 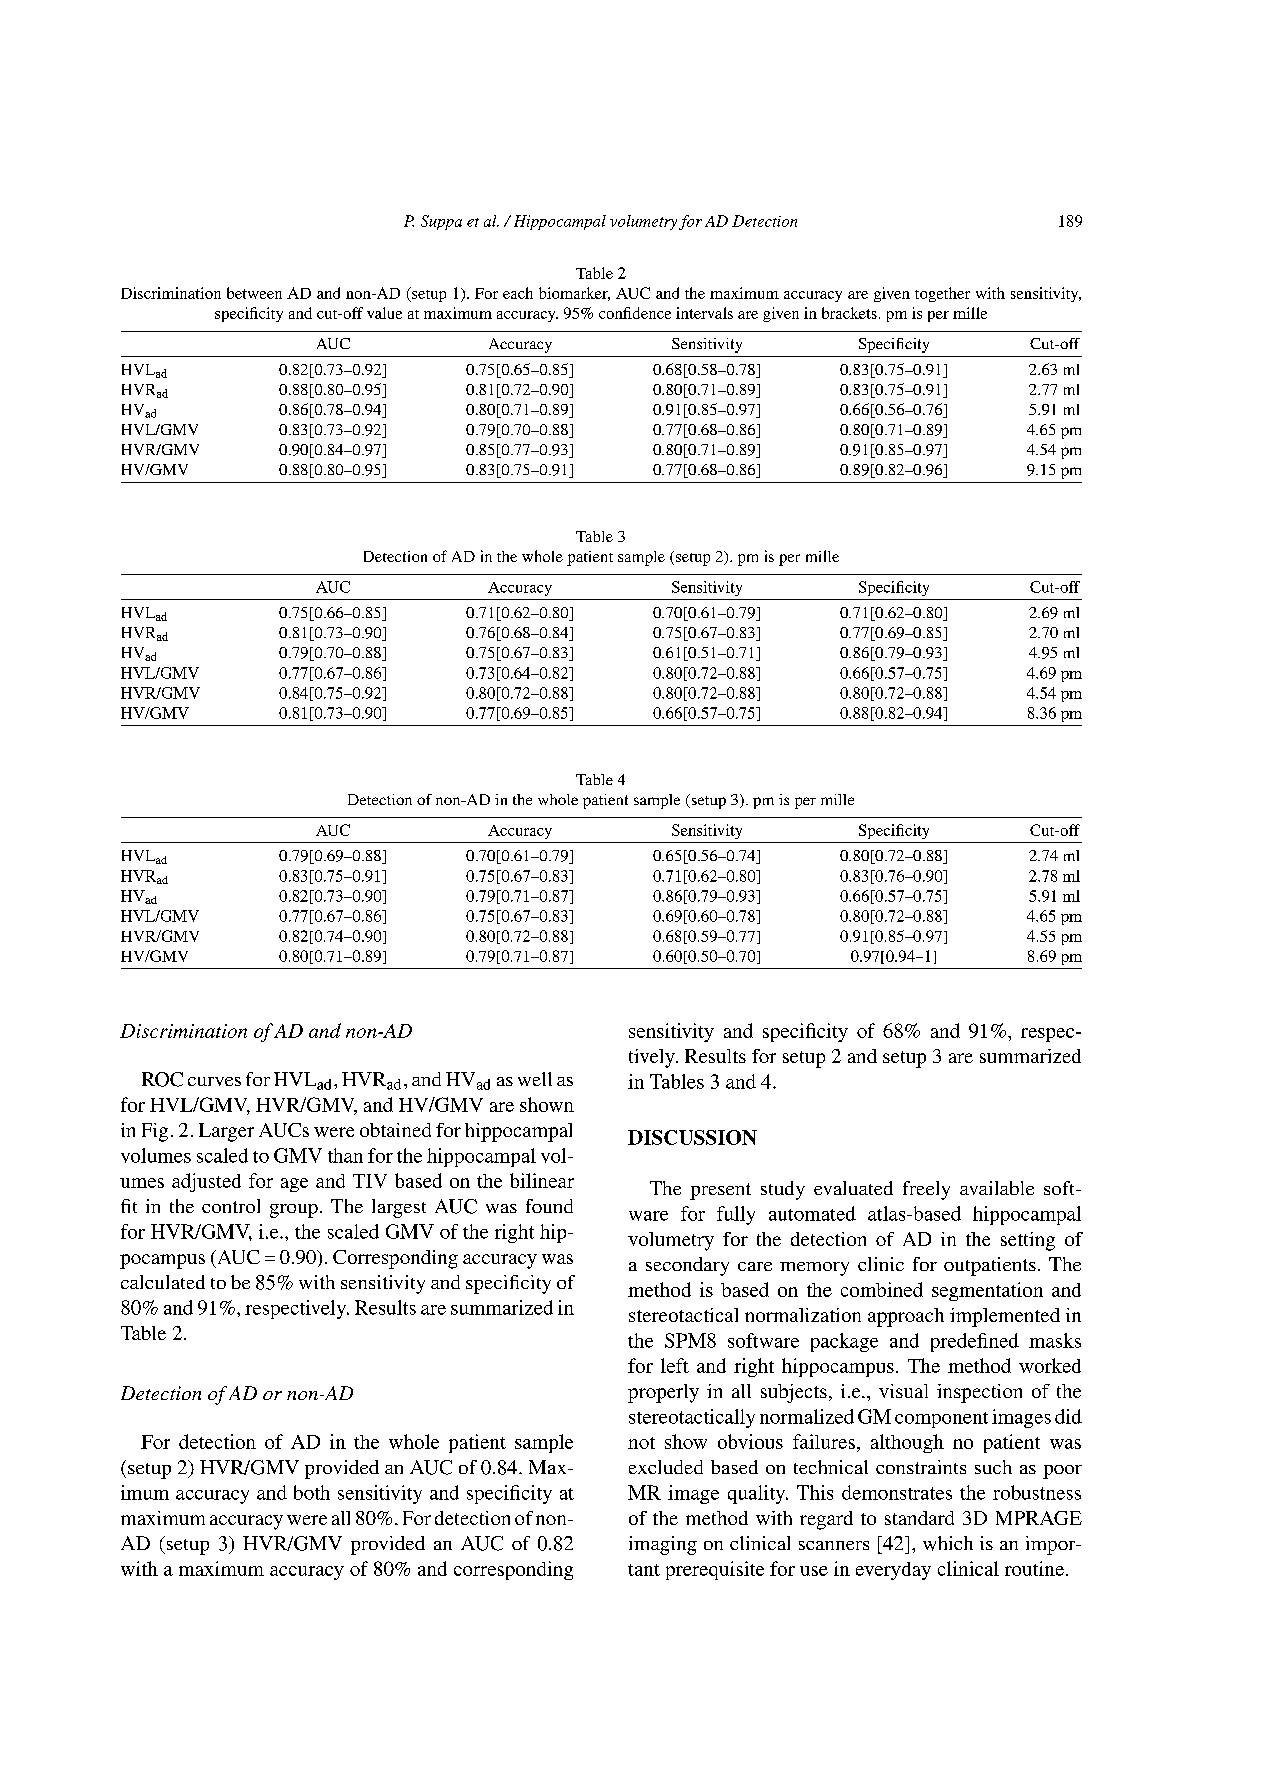 I want to click on bilinear, so click(x=542, y=1180).
